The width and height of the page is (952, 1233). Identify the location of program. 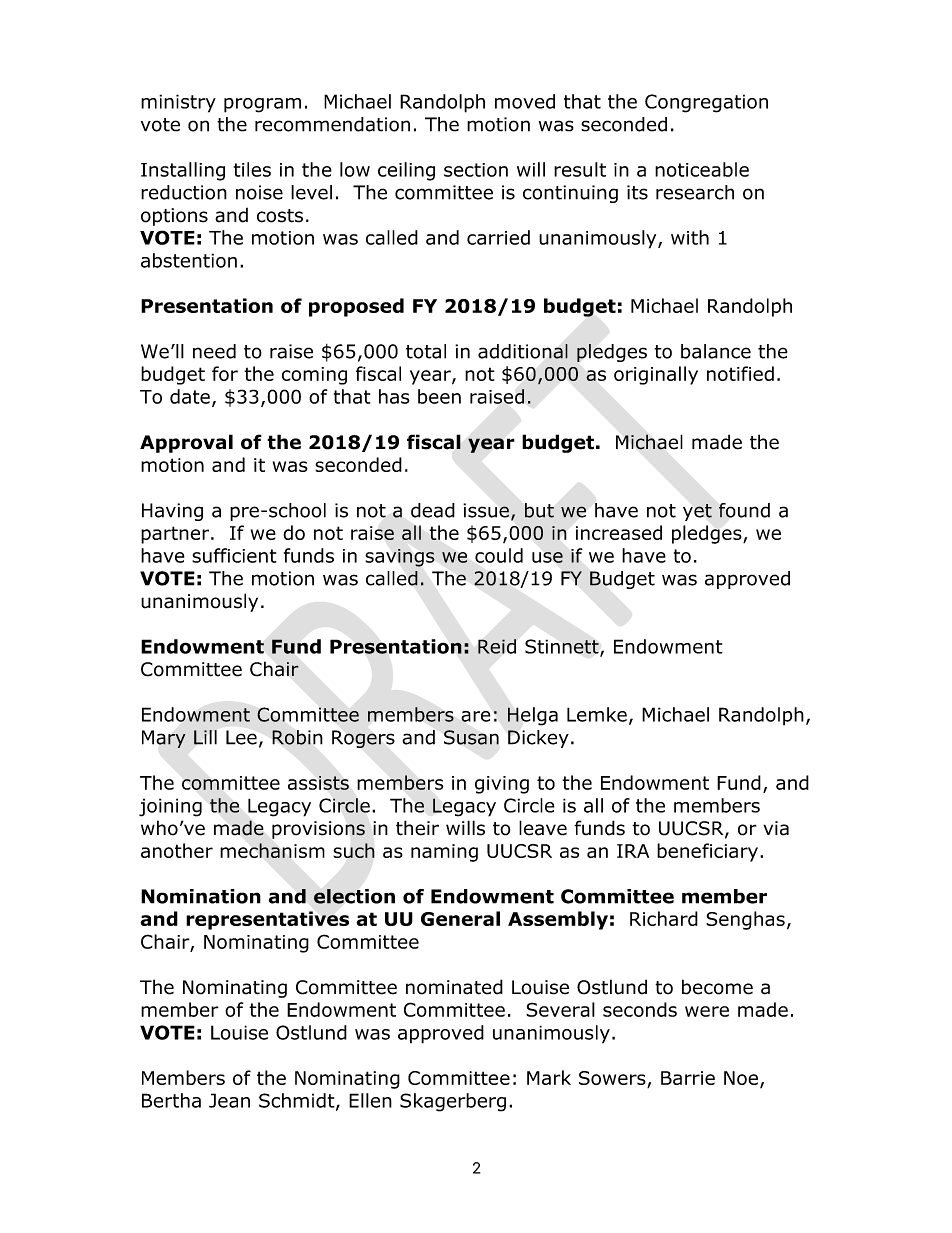
(262, 105).
